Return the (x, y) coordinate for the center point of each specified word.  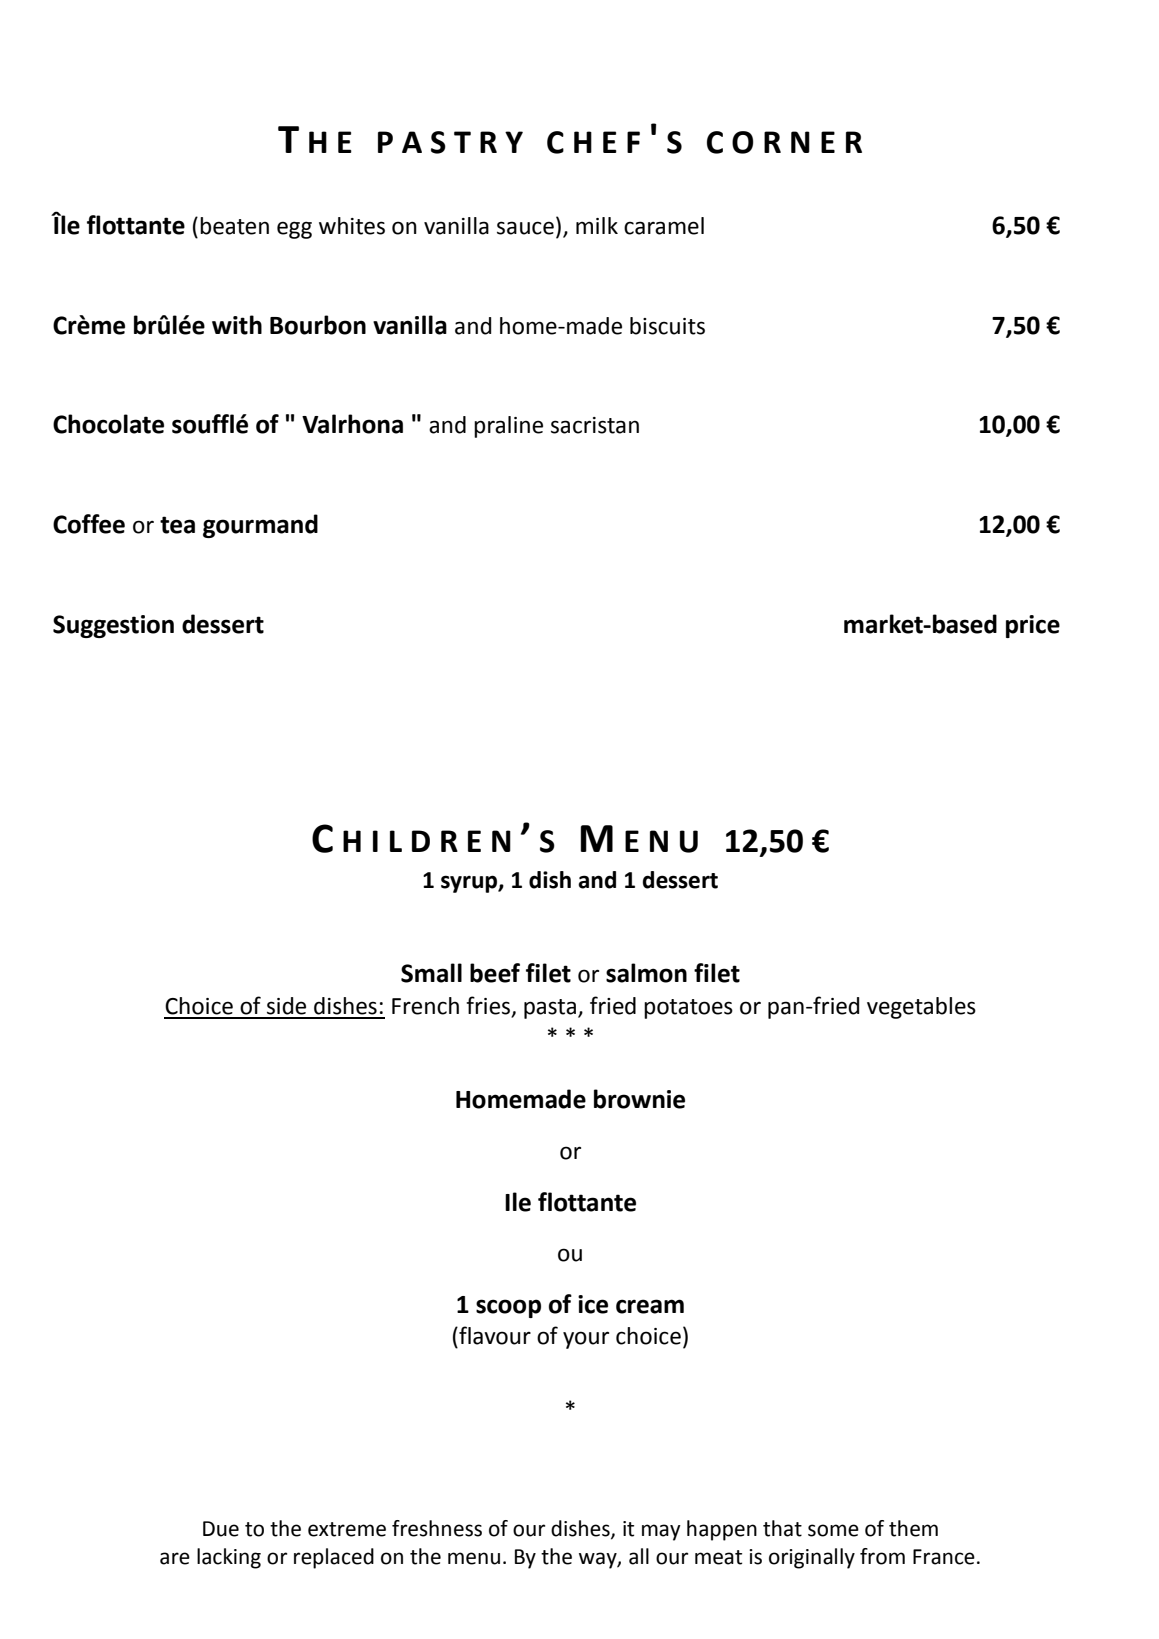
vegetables (921, 1008)
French (425, 1006)
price (1033, 626)
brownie (639, 1099)
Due (221, 1529)
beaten (234, 226)
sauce (525, 228)
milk (597, 225)
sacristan (595, 425)
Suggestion (113, 626)
